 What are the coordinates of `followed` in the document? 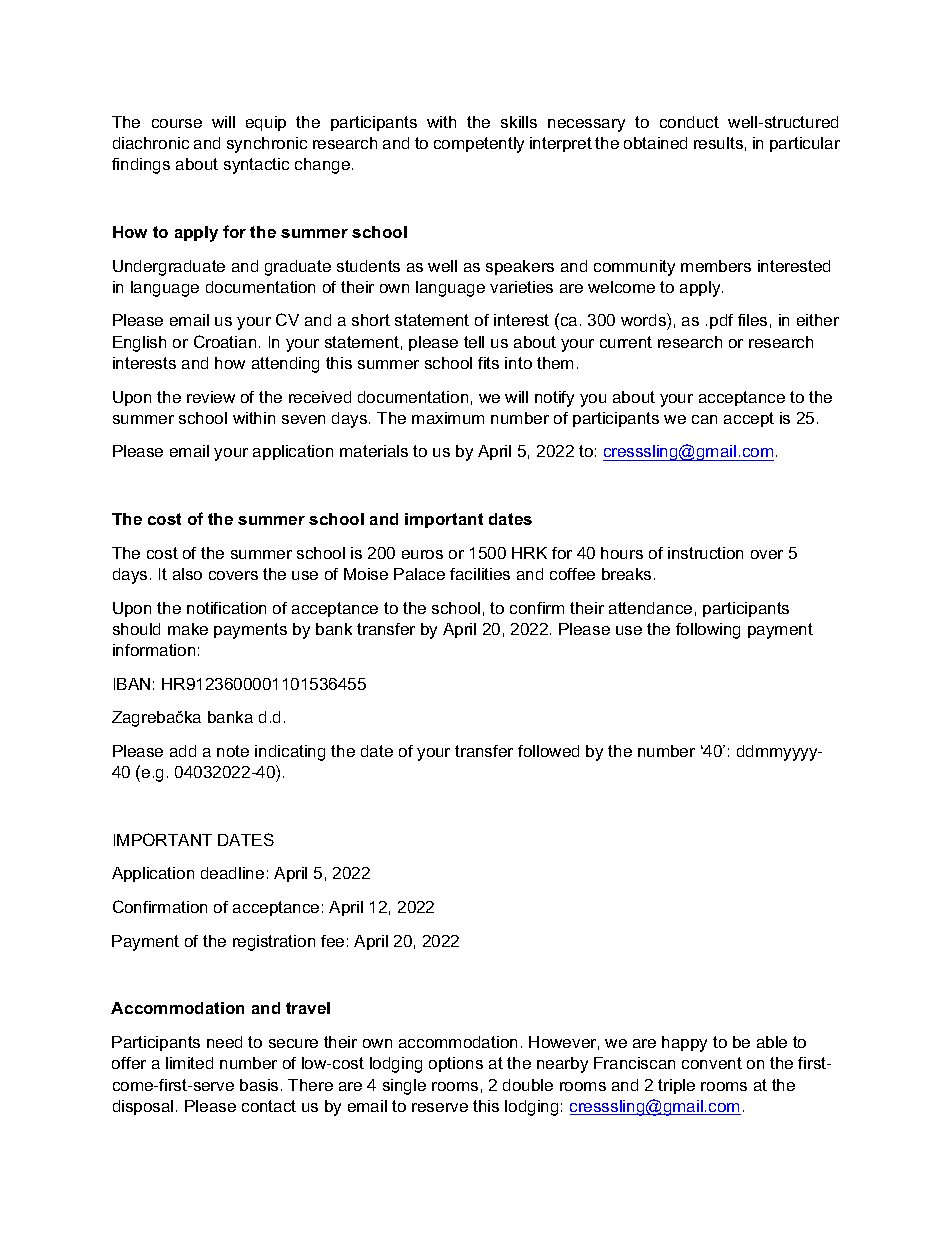 It's located at (548, 751).
